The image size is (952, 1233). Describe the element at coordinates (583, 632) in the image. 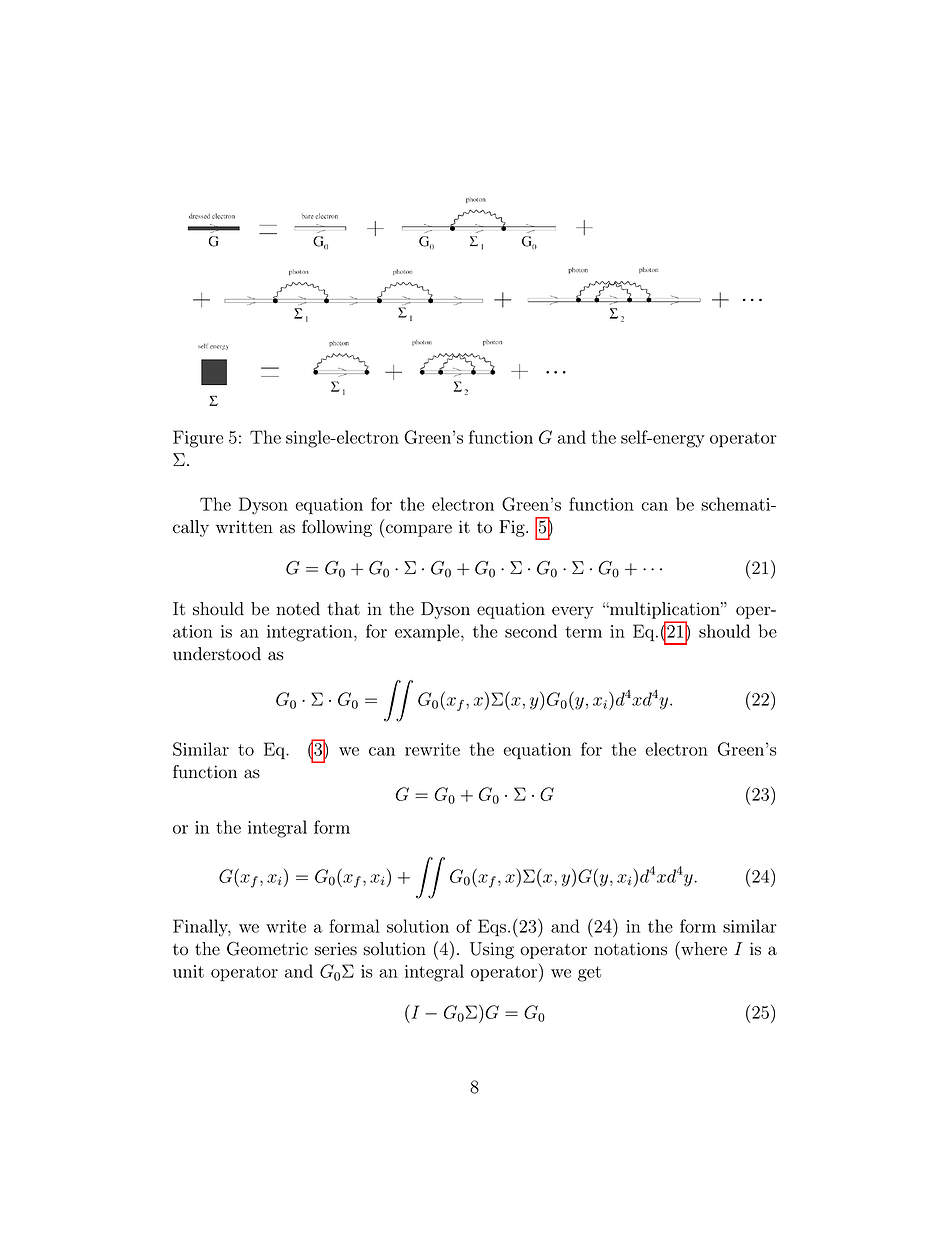

I see `term` at that location.
